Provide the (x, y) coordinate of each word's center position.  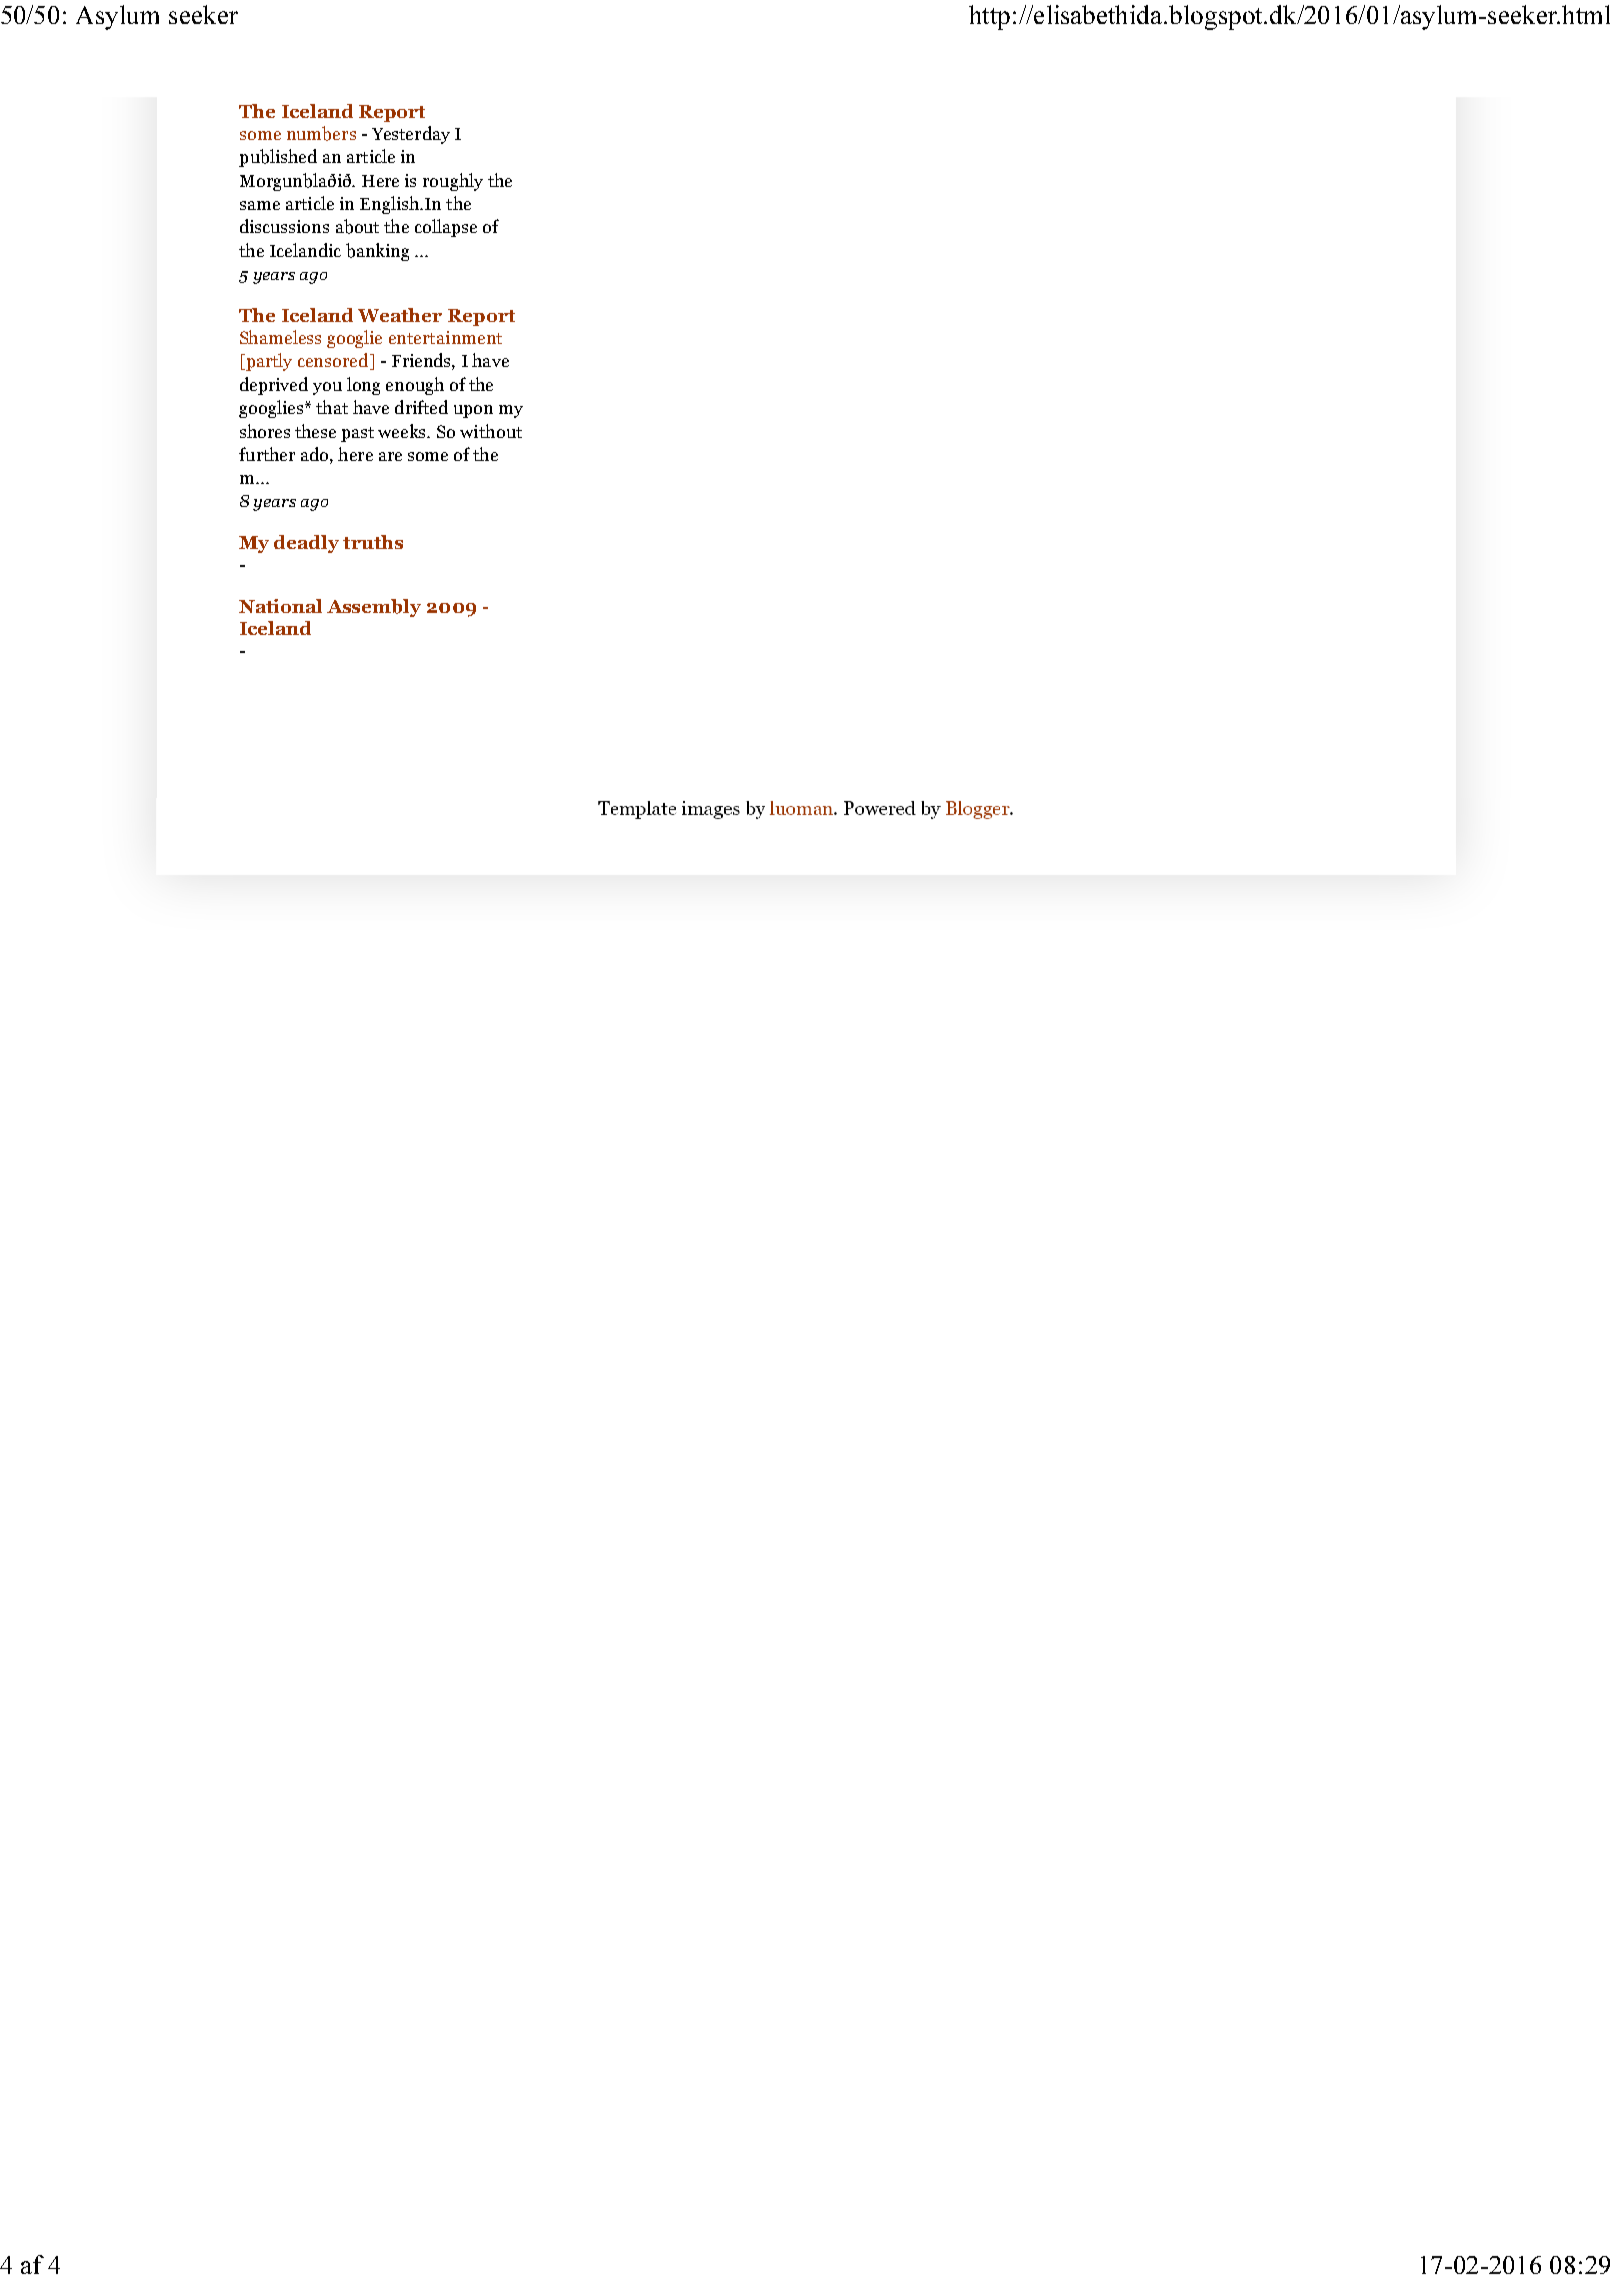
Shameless (280, 337)
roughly (453, 182)
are (390, 456)
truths (373, 542)
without (491, 431)
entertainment (445, 337)
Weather (400, 315)
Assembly (374, 608)
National (280, 606)
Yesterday (411, 135)
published (278, 158)
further (267, 454)
